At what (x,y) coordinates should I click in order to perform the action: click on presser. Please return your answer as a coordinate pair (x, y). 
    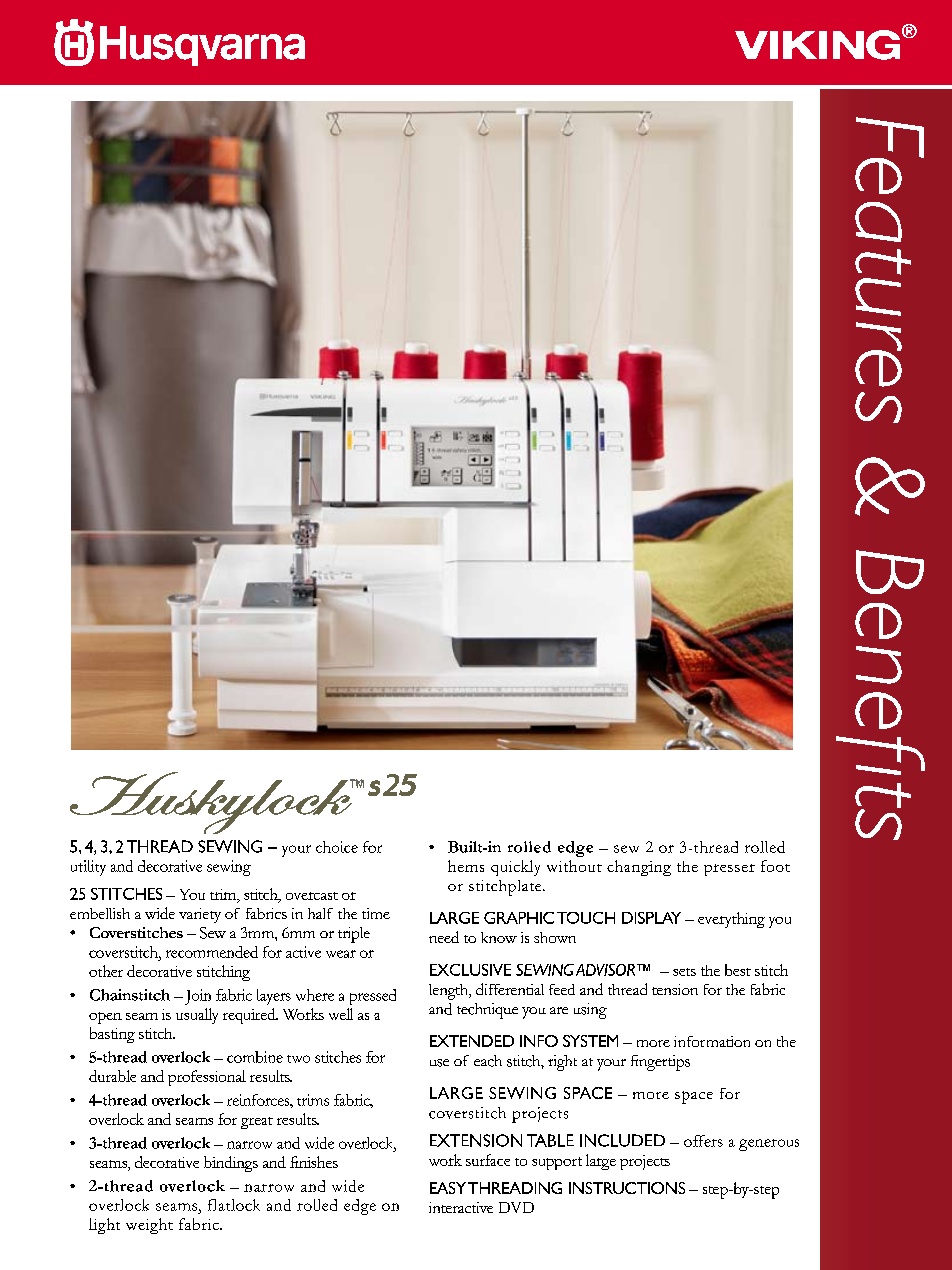
    Looking at the image, I should click on (729, 870).
